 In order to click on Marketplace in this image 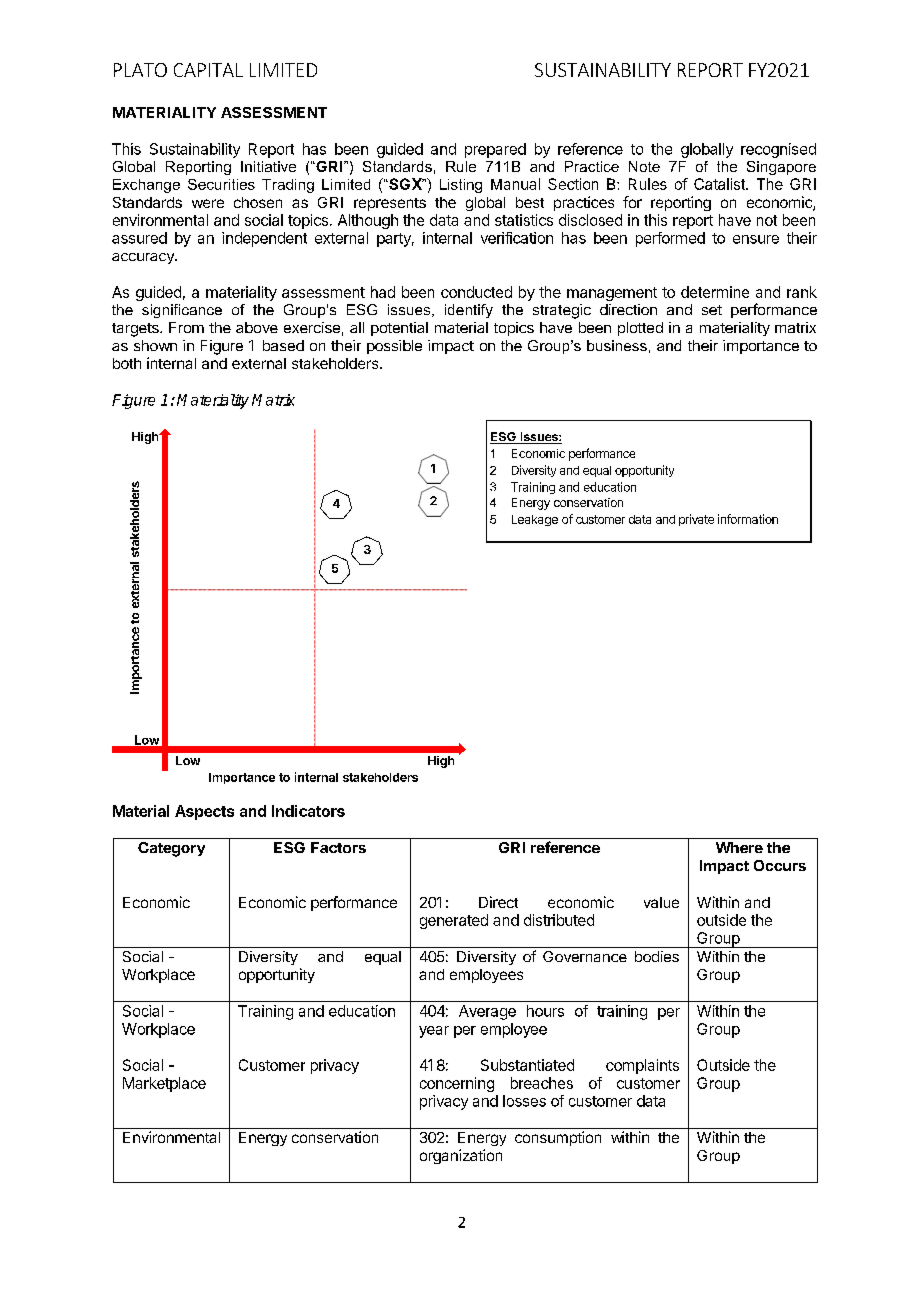, I will do `click(164, 1084)`.
